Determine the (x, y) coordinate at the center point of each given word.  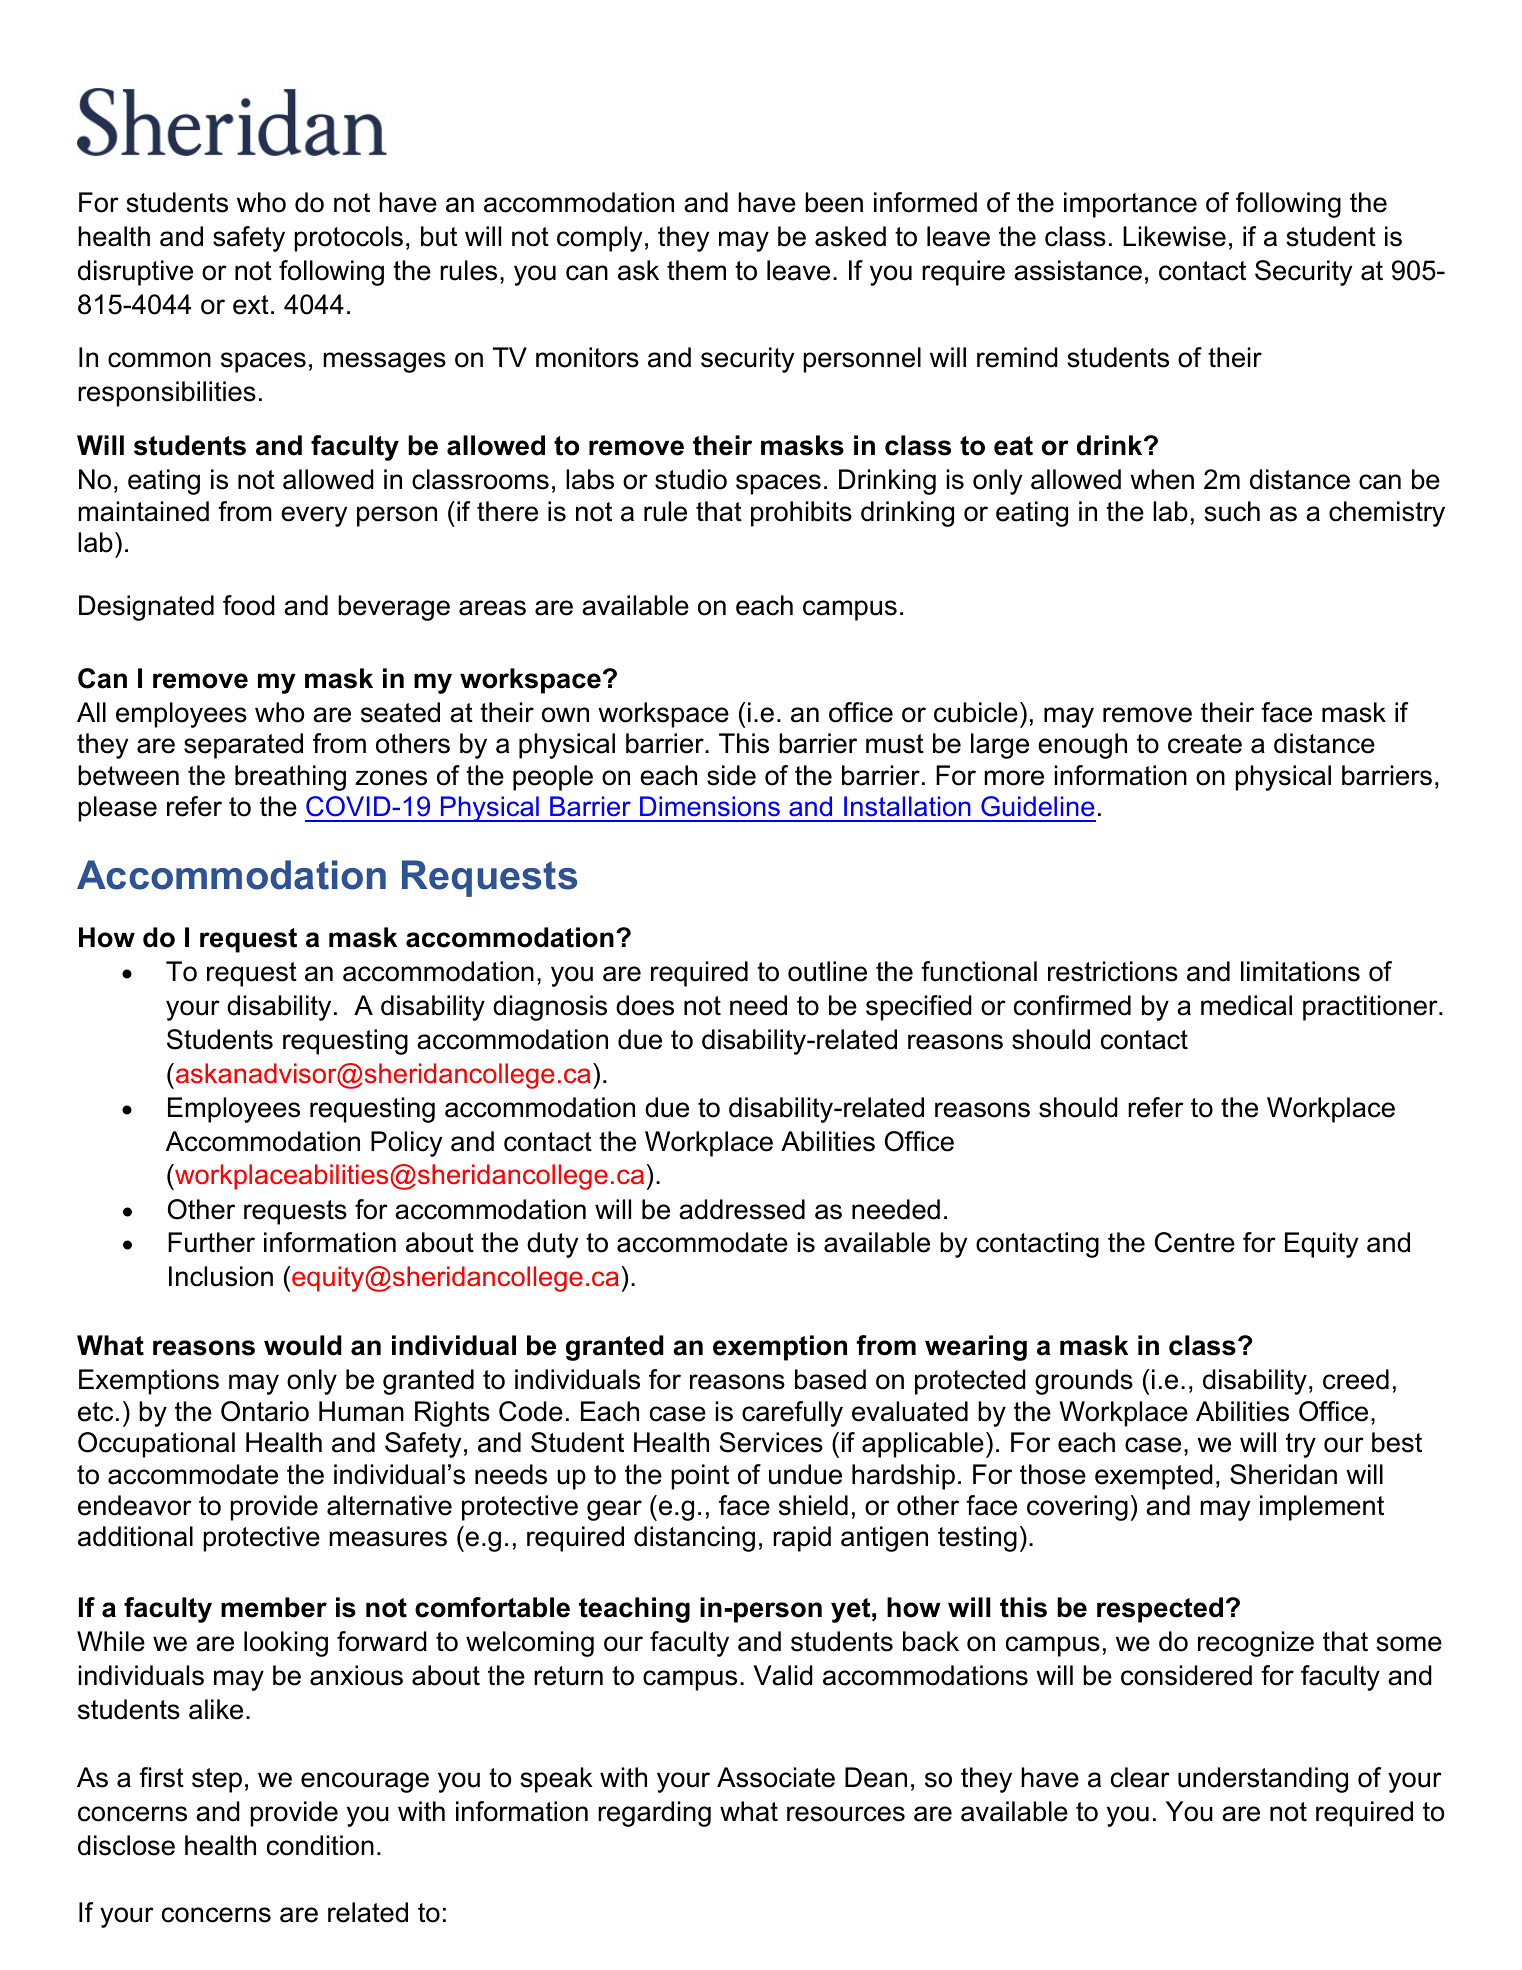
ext (251, 305)
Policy (406, 1144)
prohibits (801, 514)
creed (1356, 1379)
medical (1246, 1005)
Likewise (1174, 236)
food (249, 605)
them (696, 270)
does (645, 1005)
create (1205, 744)
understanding (1263, 1780)
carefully (792, 1414)
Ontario (265, 1411)
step (217, 1780)
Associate (776, 1777)
